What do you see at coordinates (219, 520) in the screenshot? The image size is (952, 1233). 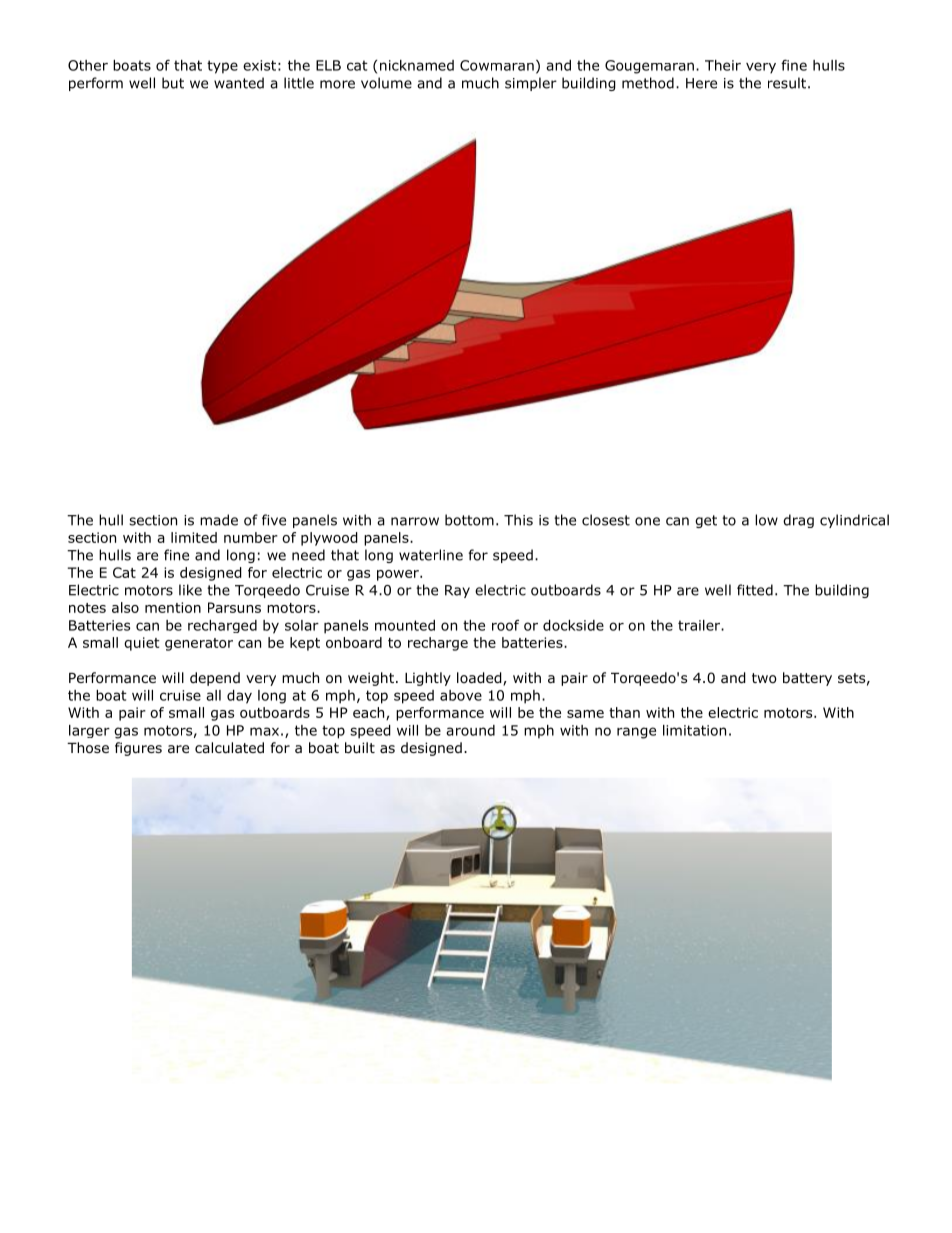 I see `made` at bounding box center [219, 520].
